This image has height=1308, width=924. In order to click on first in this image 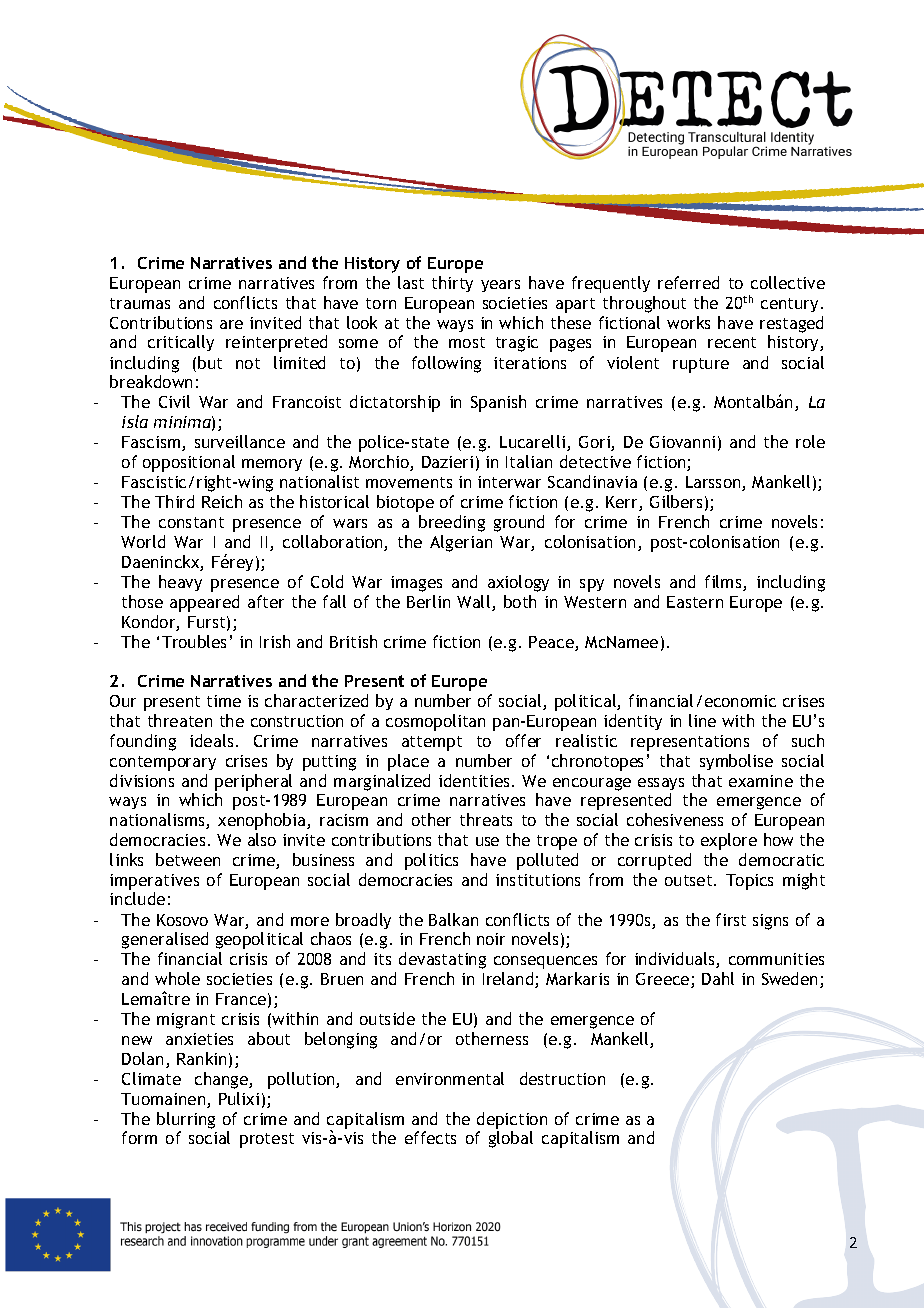, I will do `click(731, 919)`.
